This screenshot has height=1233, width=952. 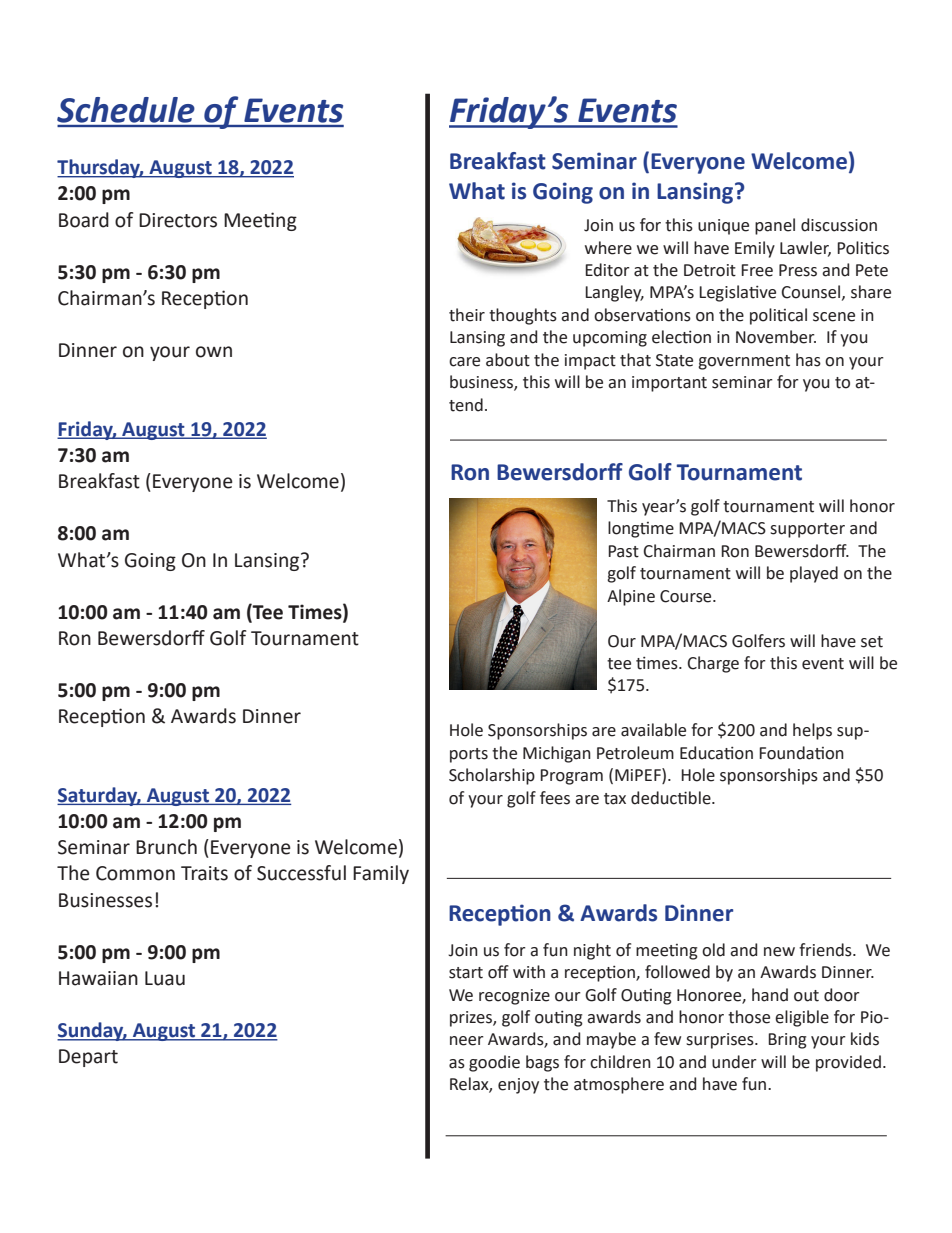 What do you see at coordinates (807, 530) in the screenshot?
I see `supporter` at bounding box center [807, 530].
